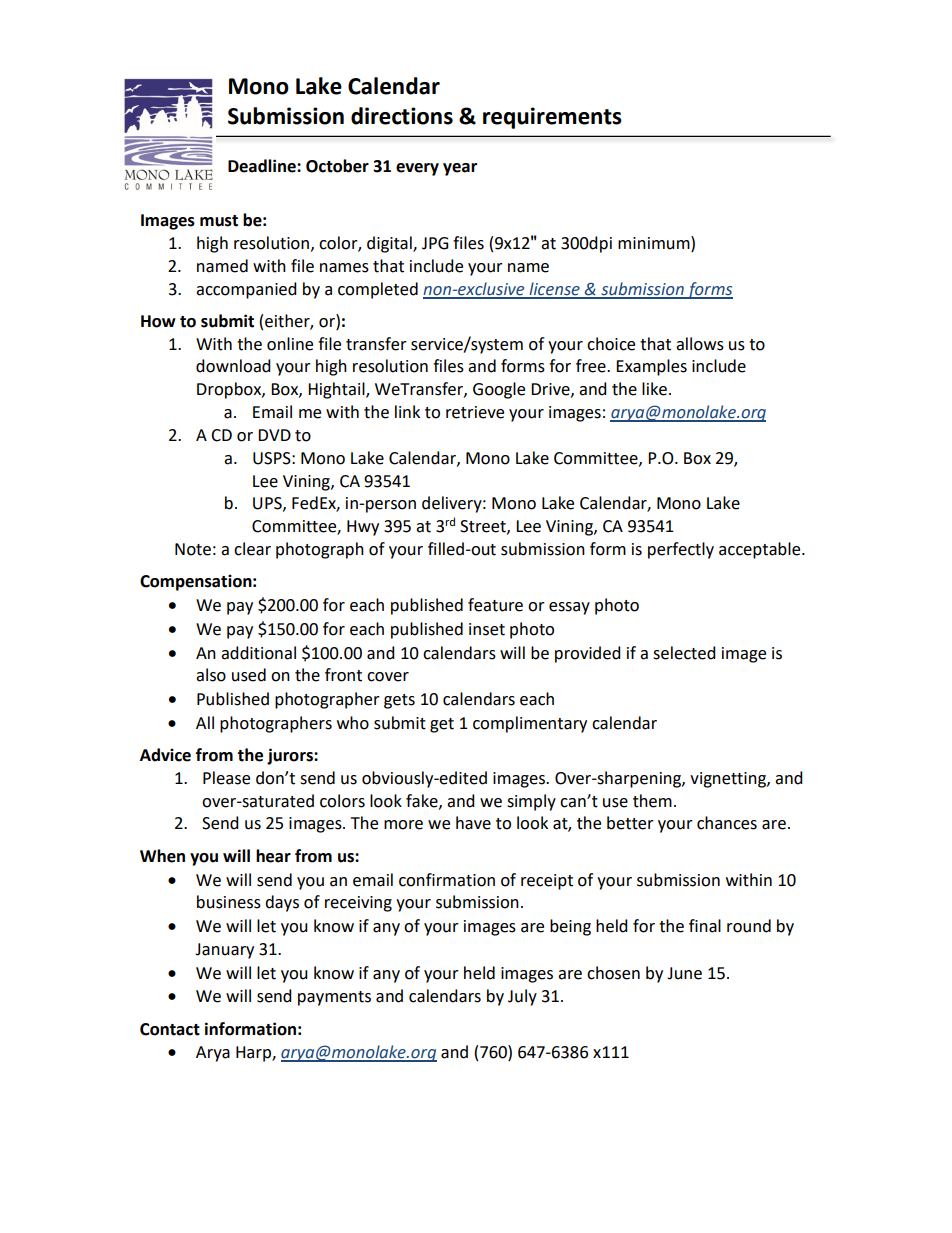 This document has height=1233, width=952. What do you see at coordinates (552, 118) in the document?
I see `requirements` at bounding box center [552, 118].
